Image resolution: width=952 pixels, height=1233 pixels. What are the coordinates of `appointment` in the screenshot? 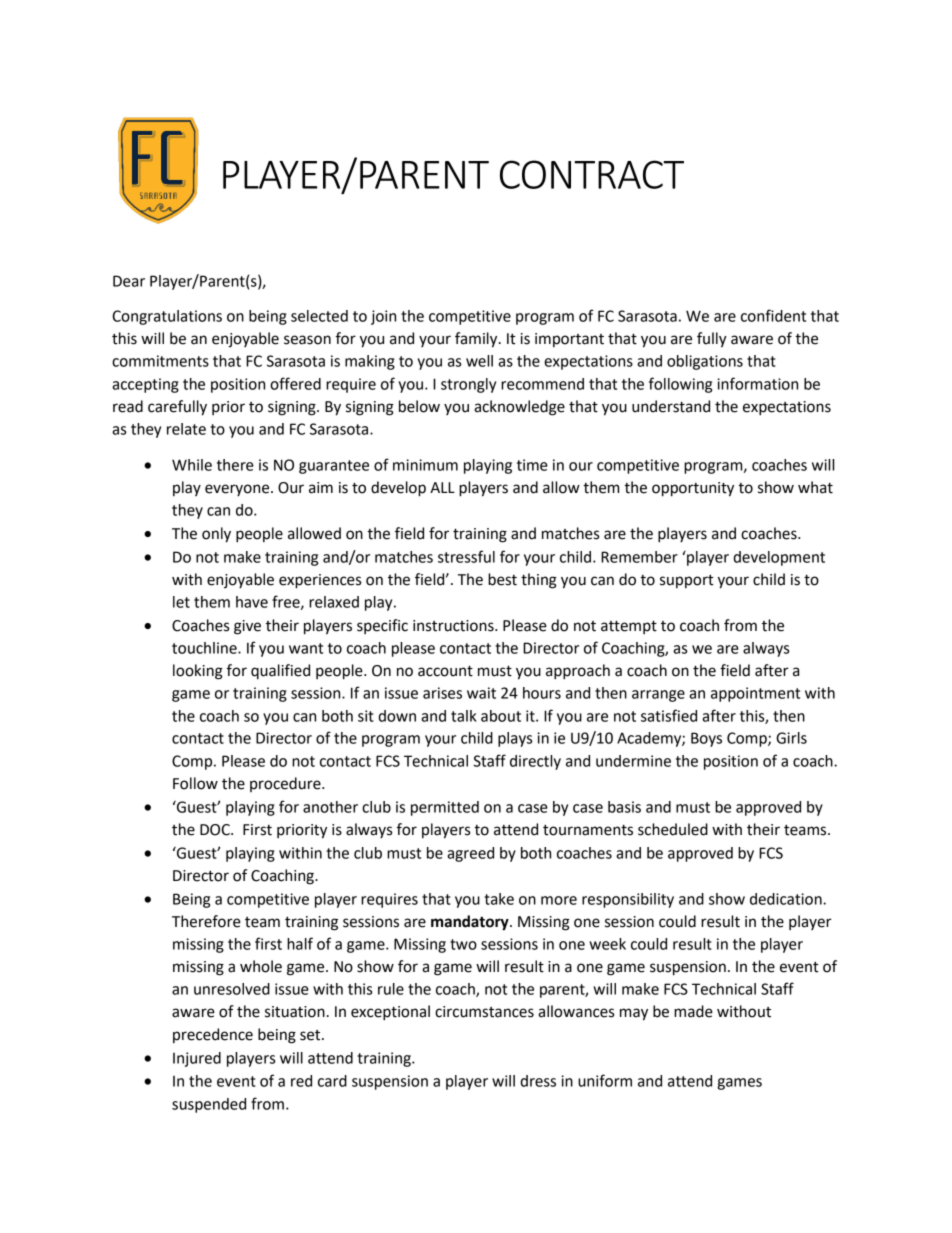 It's located at (755, 694).
